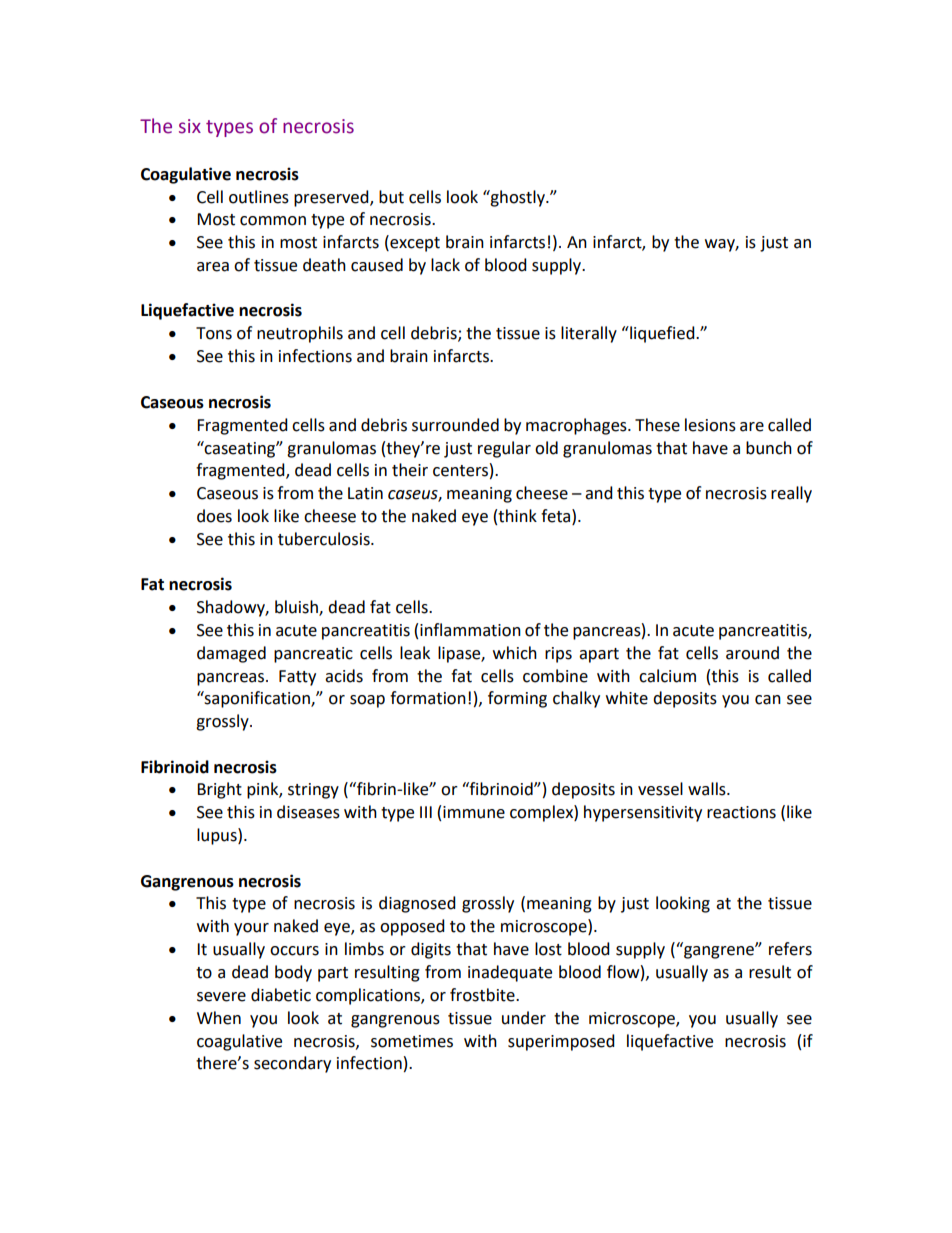 This screenshot has width=952, height=1233. What do you see at coordinates (297, 608) in the screenshot?
I see `bluish` at bounding box center [297, 608].
